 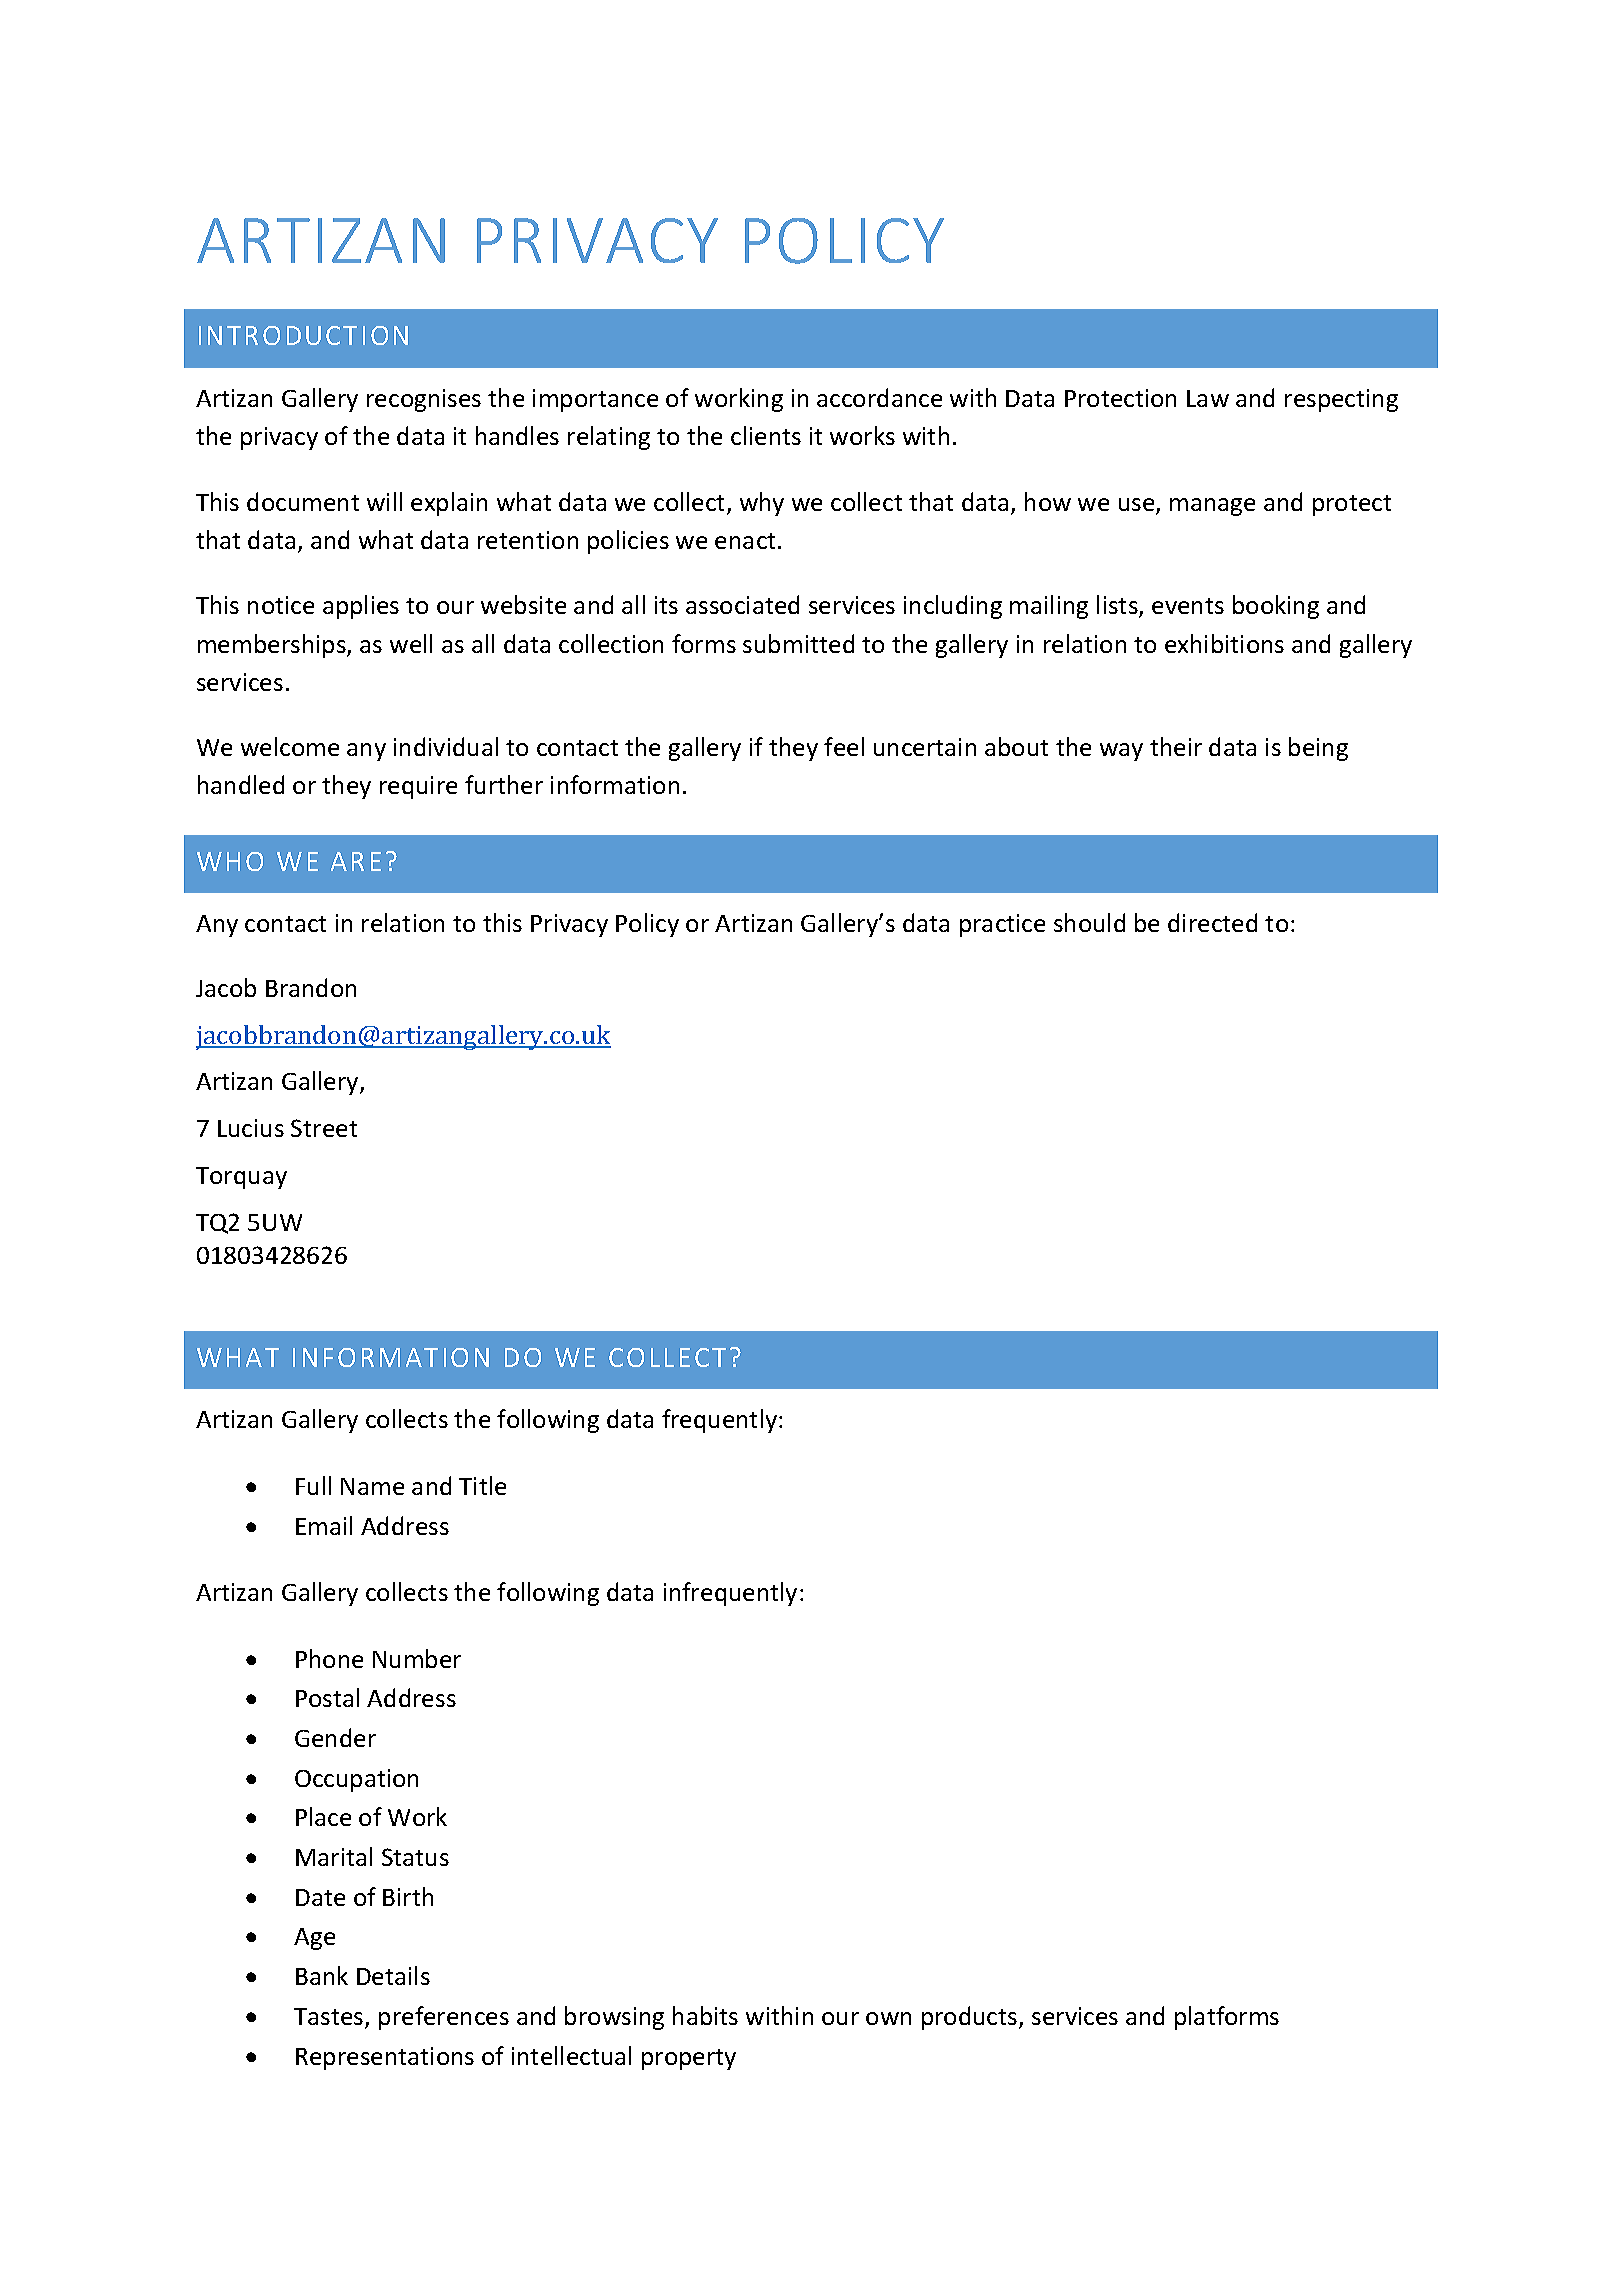 I want to click on Law, so click(x=1208, y=398).
